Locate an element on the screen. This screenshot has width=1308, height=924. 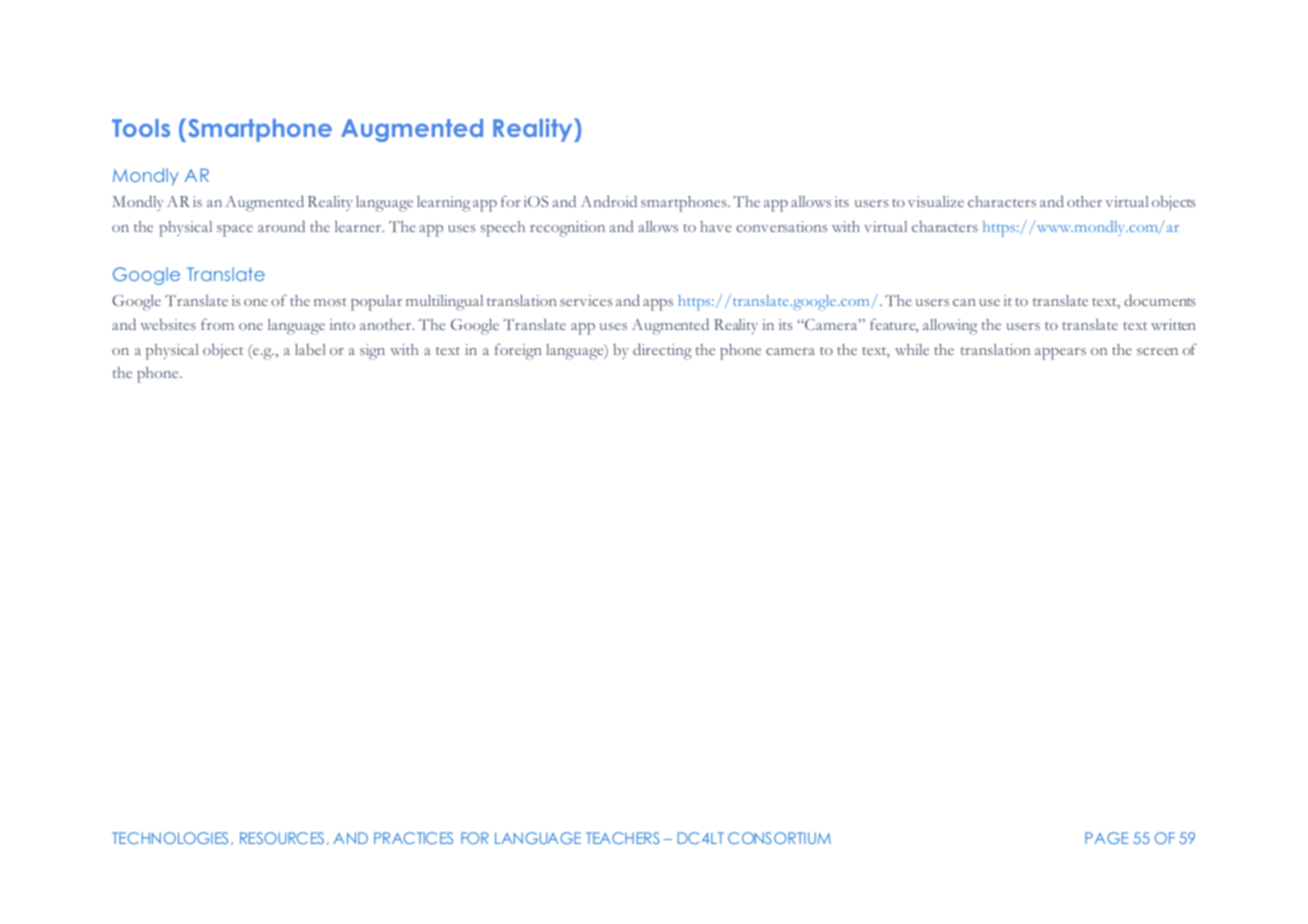
TEACHERS is located at coordinates (623, 838).
